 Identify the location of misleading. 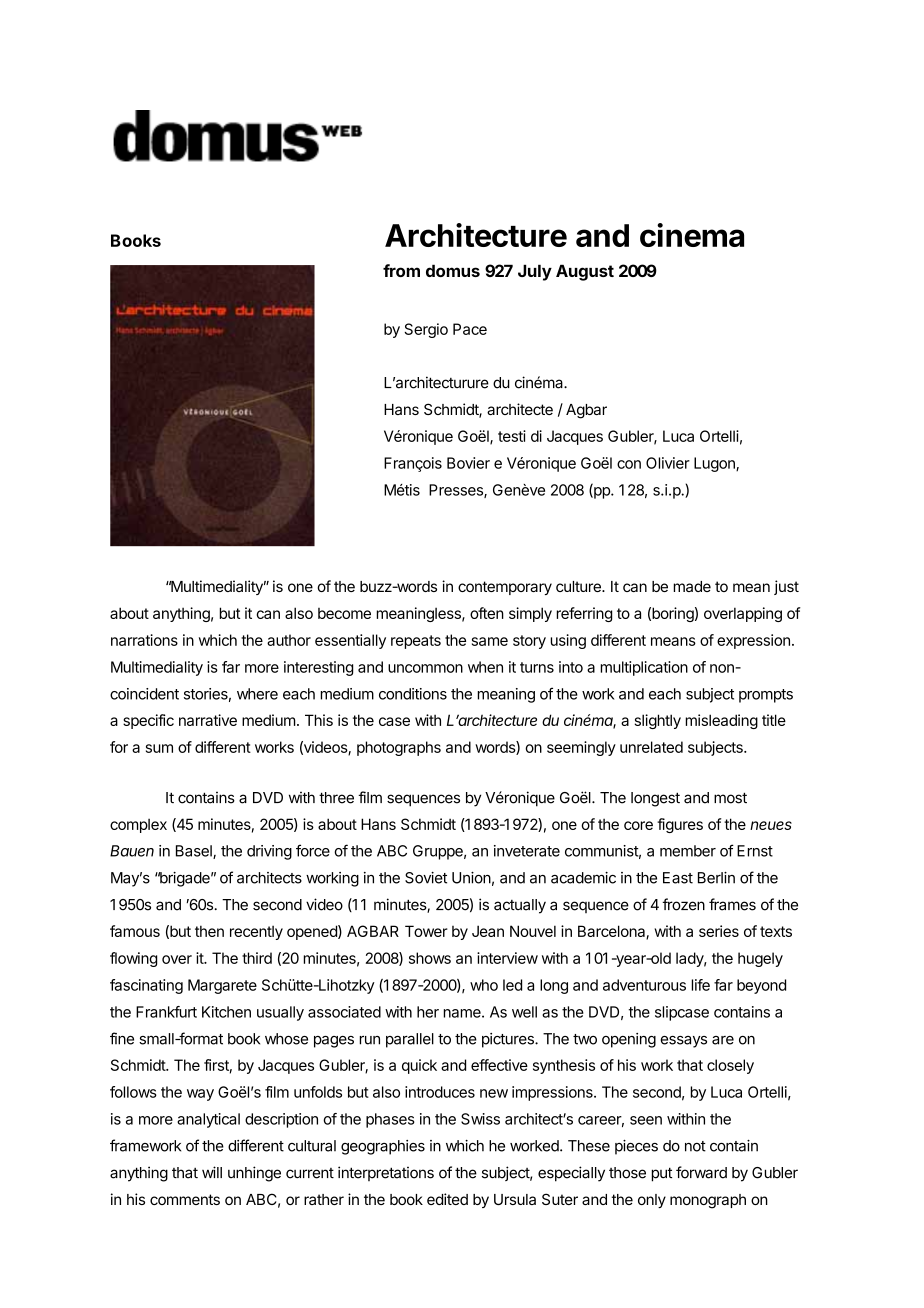
(721, 721).
